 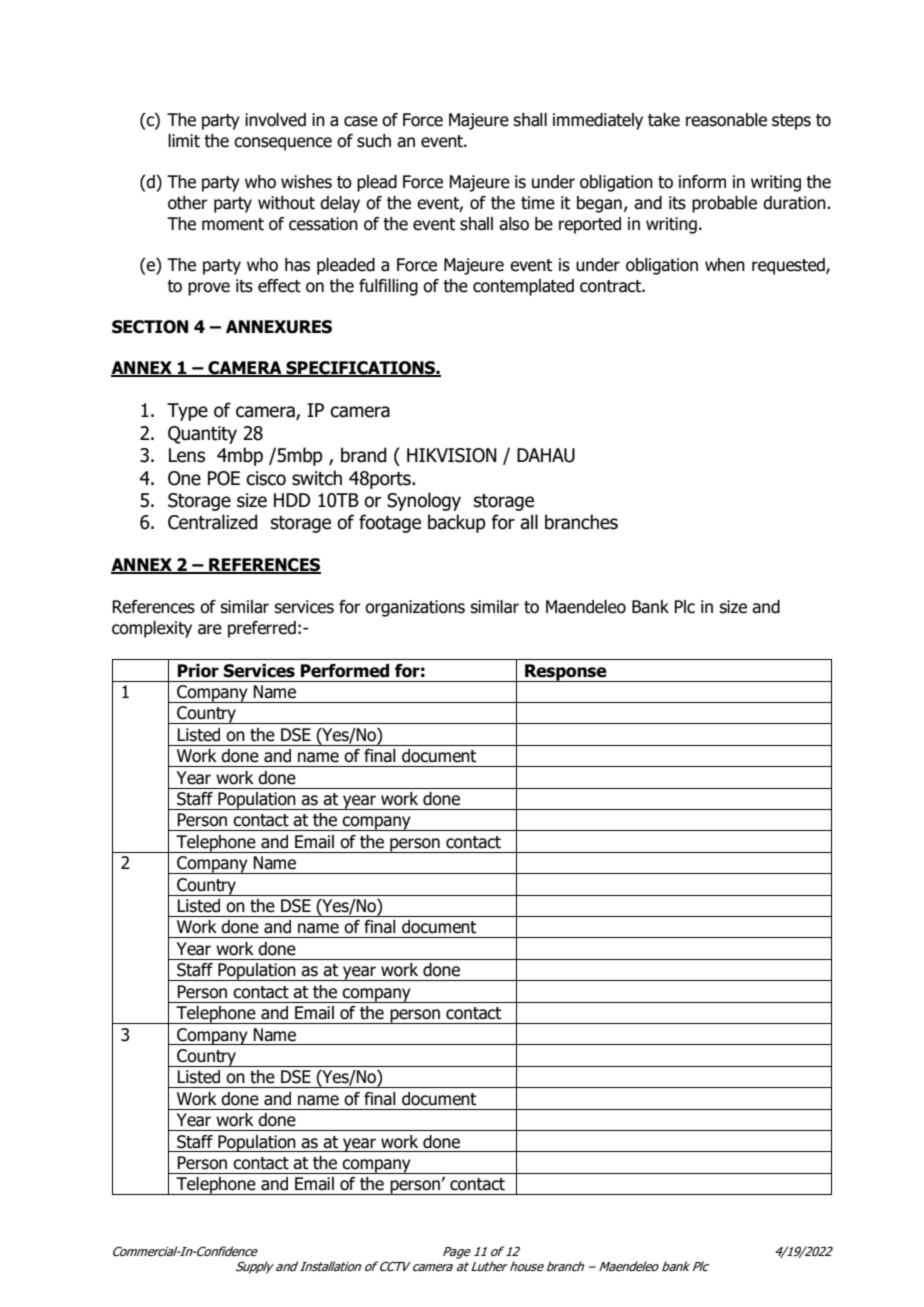 I want to click on are, so click(x=210, y=629).
